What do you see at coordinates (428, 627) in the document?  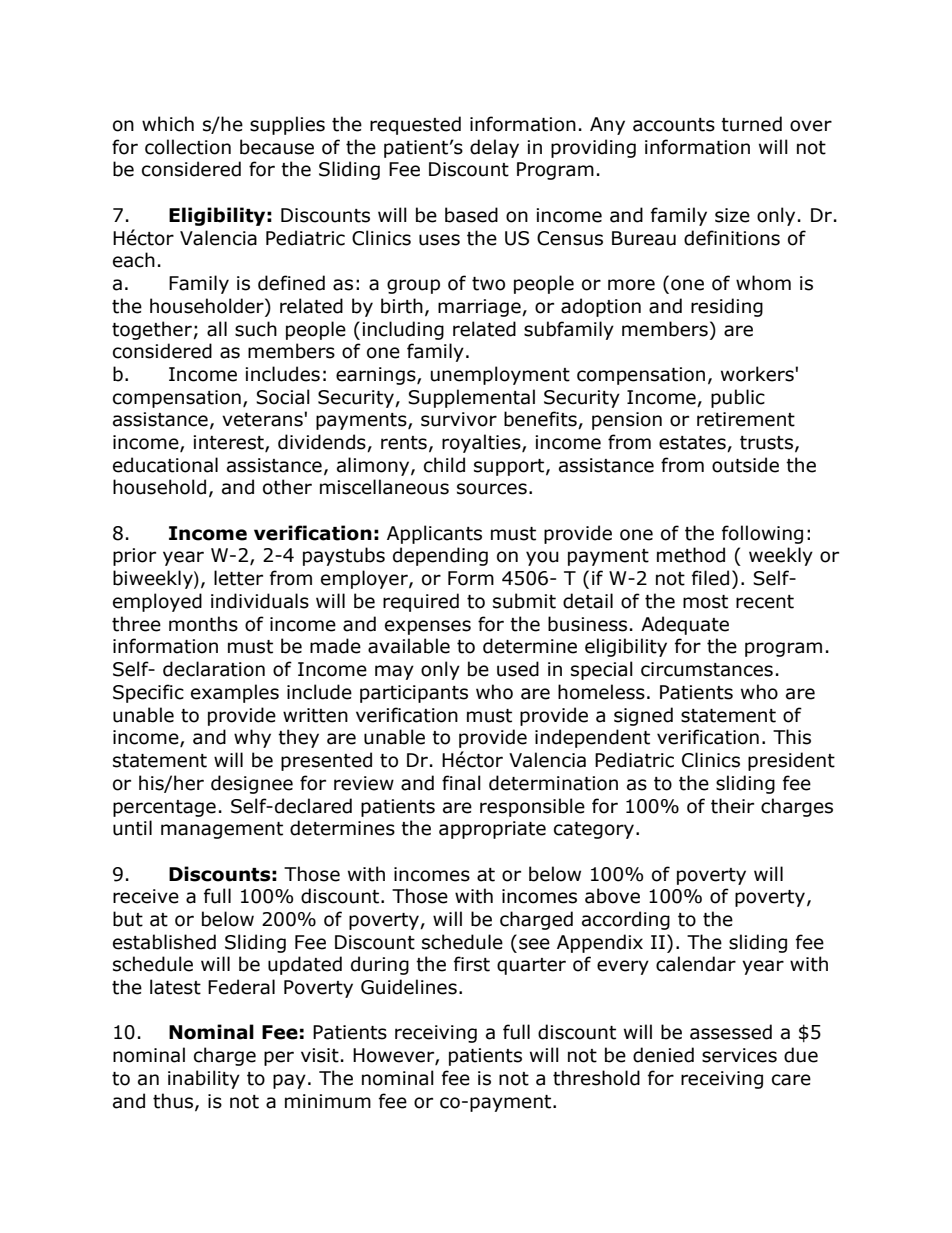 I see `expenses` at bounding box center [428, 627].
